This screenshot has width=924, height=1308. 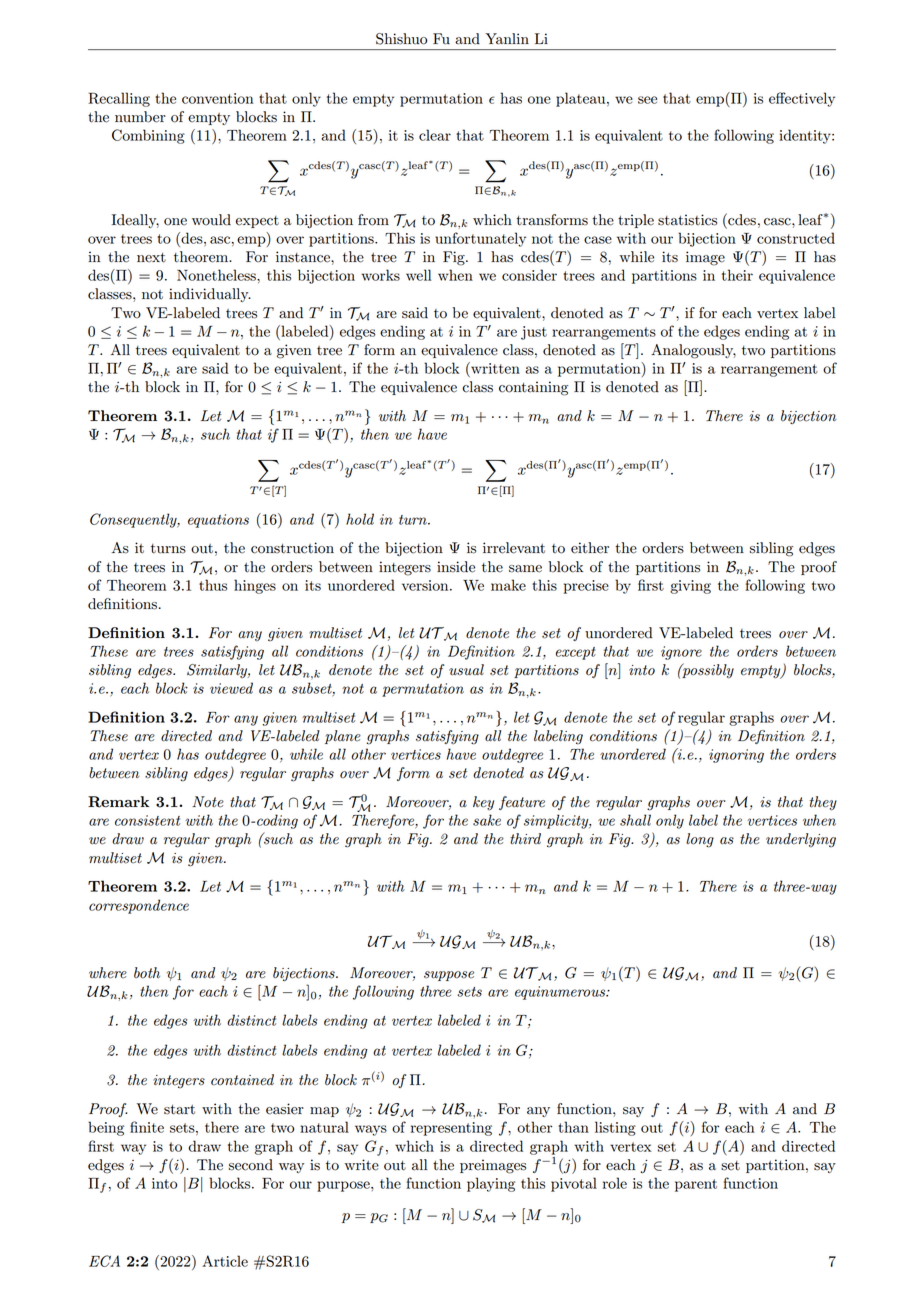 I want to click on Analogously, so click(x=693, y=351).
